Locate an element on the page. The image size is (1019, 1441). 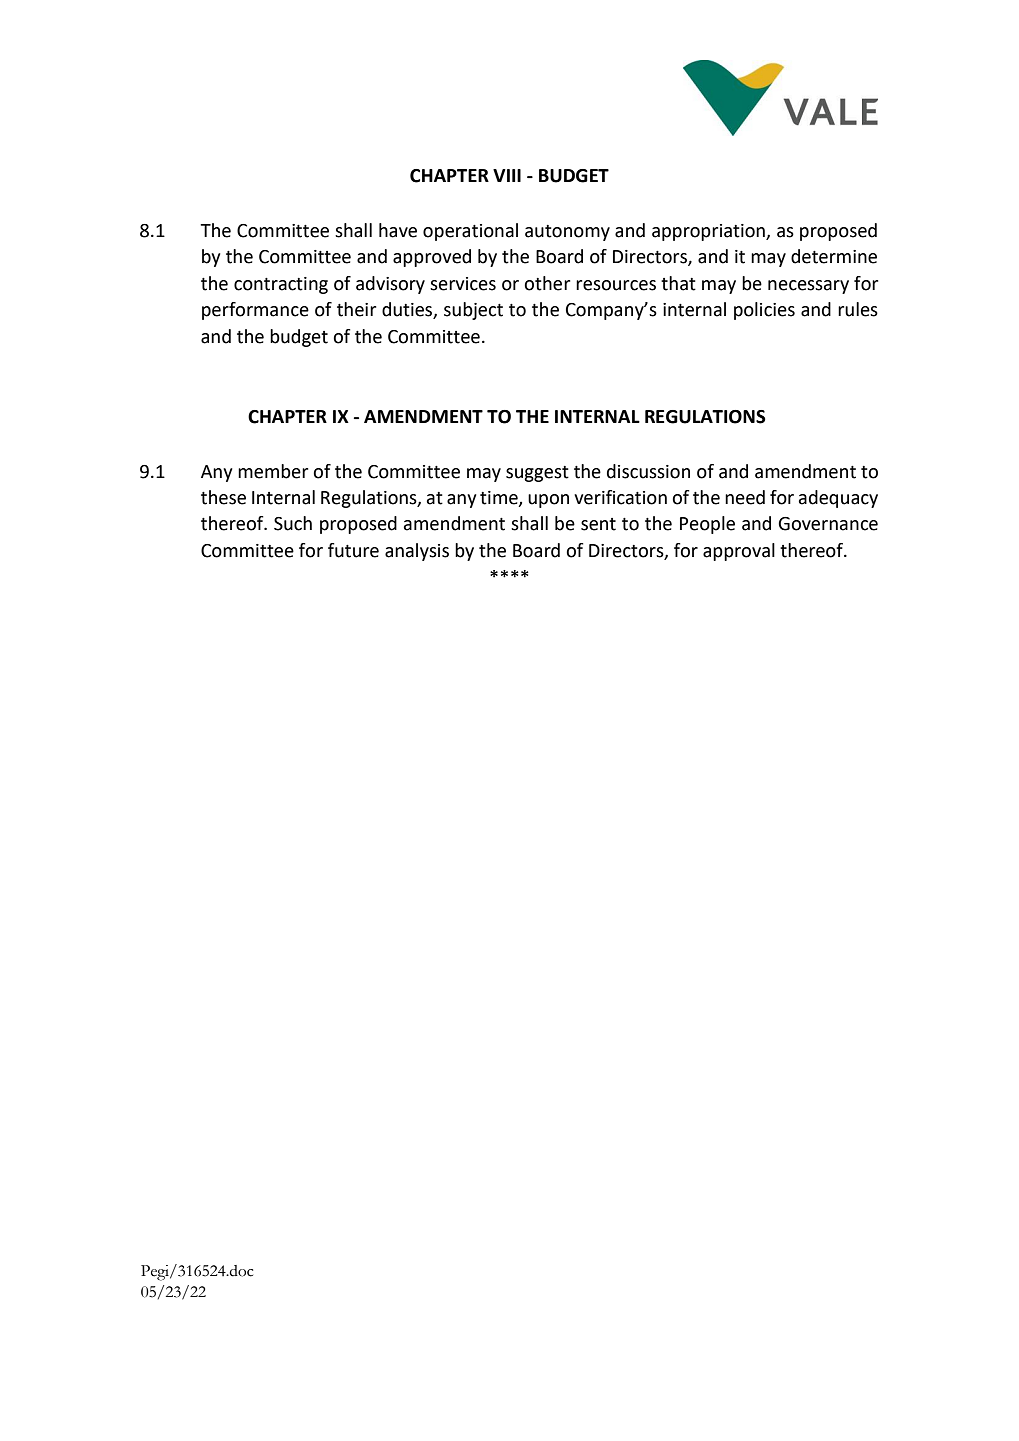
Such is located at coordinates (293, 523).
